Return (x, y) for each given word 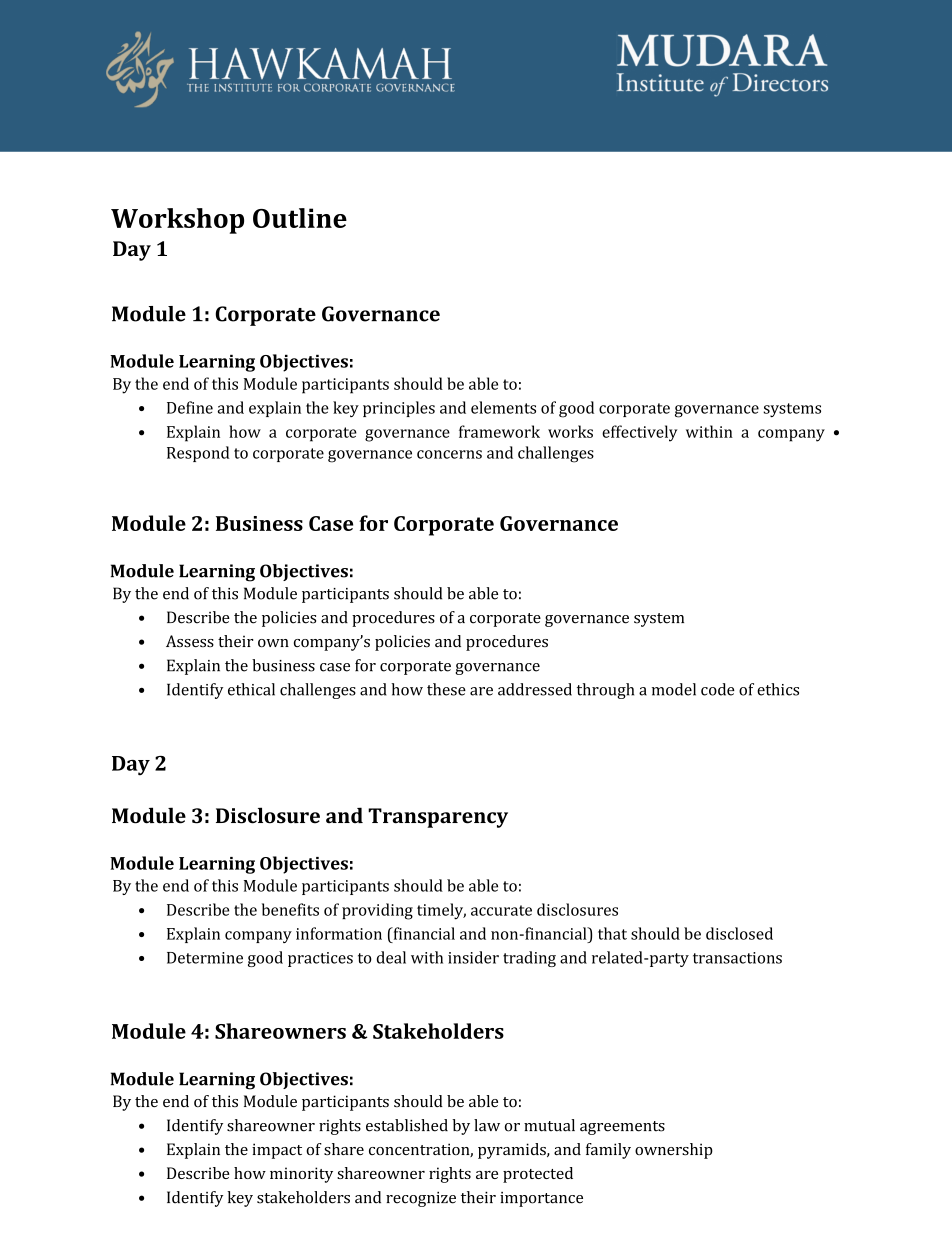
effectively (640, 433)
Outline (300, 218)
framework (499, 431)
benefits (290, 909)
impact (277, 1151)
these (446, 689)
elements (503, 407)
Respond (198, 454)
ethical (251, 689)
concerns (449, 454)
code (718, 689)
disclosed (739, 933)
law (487, 1125)
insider (473, 957)
